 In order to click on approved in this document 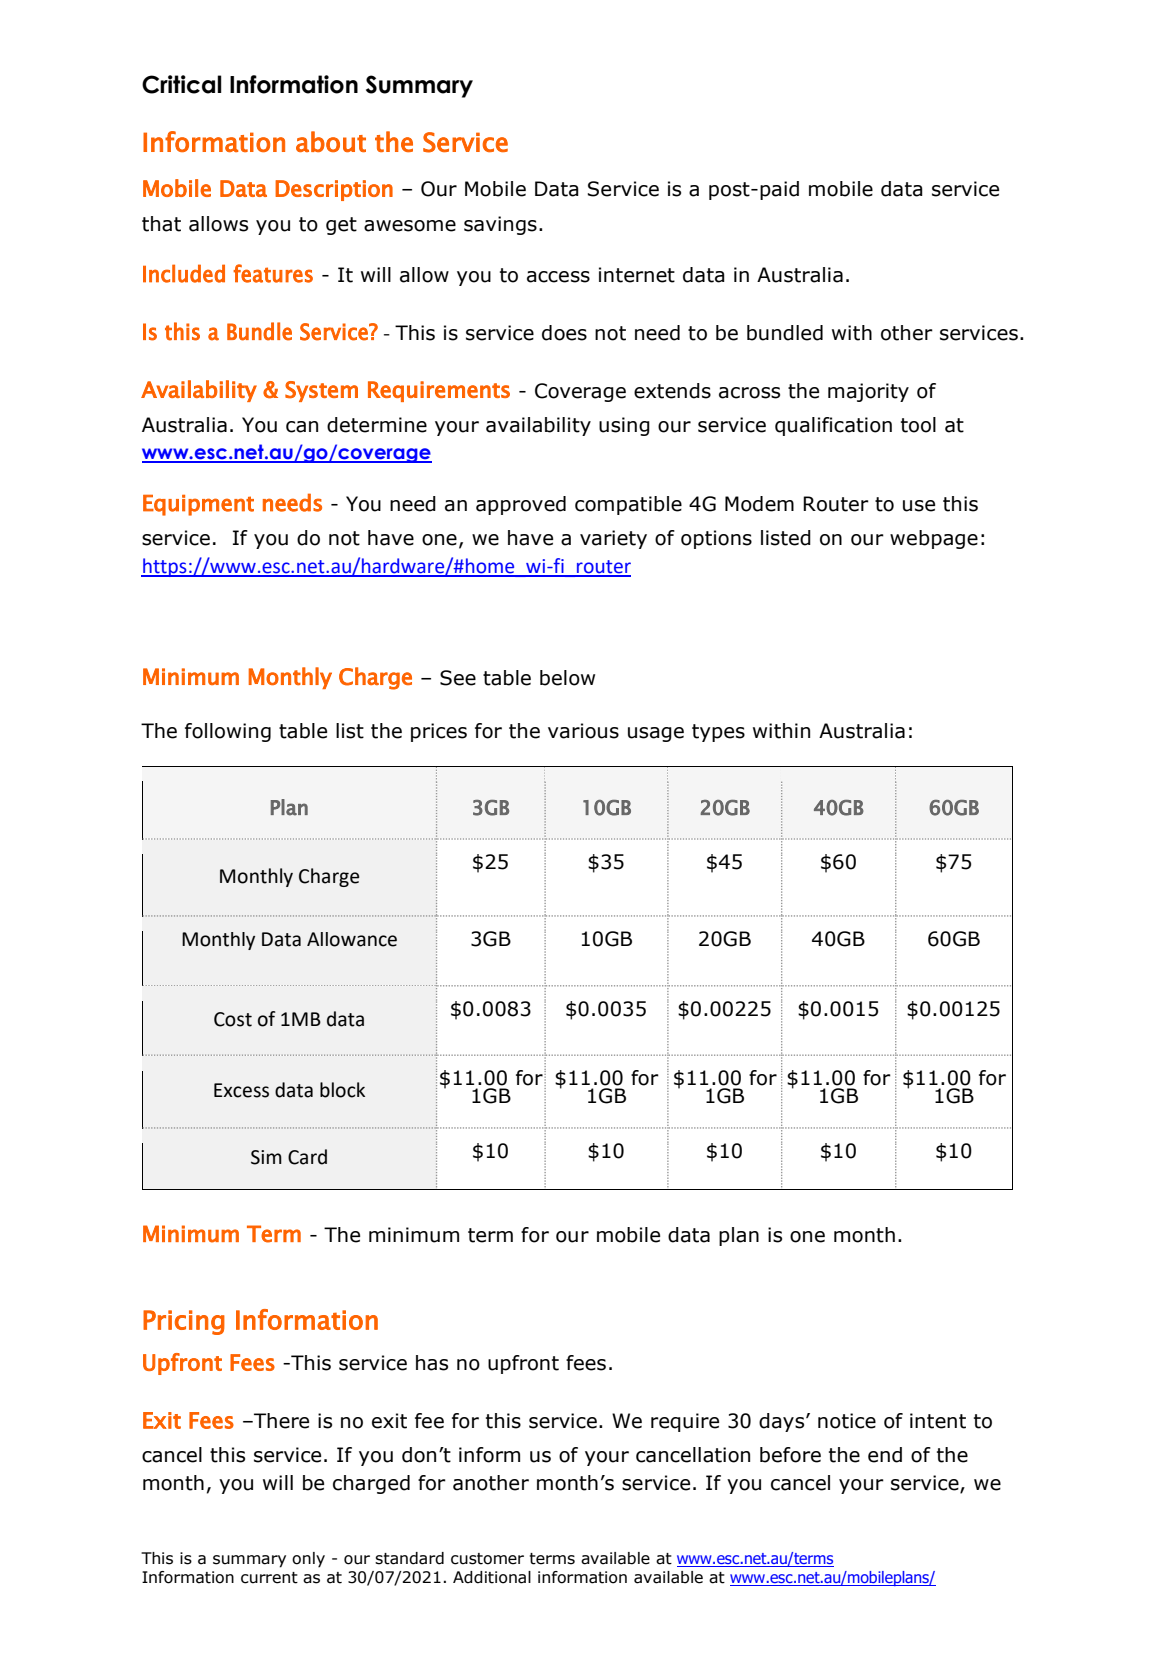, I will do `click(521, 505)`.
